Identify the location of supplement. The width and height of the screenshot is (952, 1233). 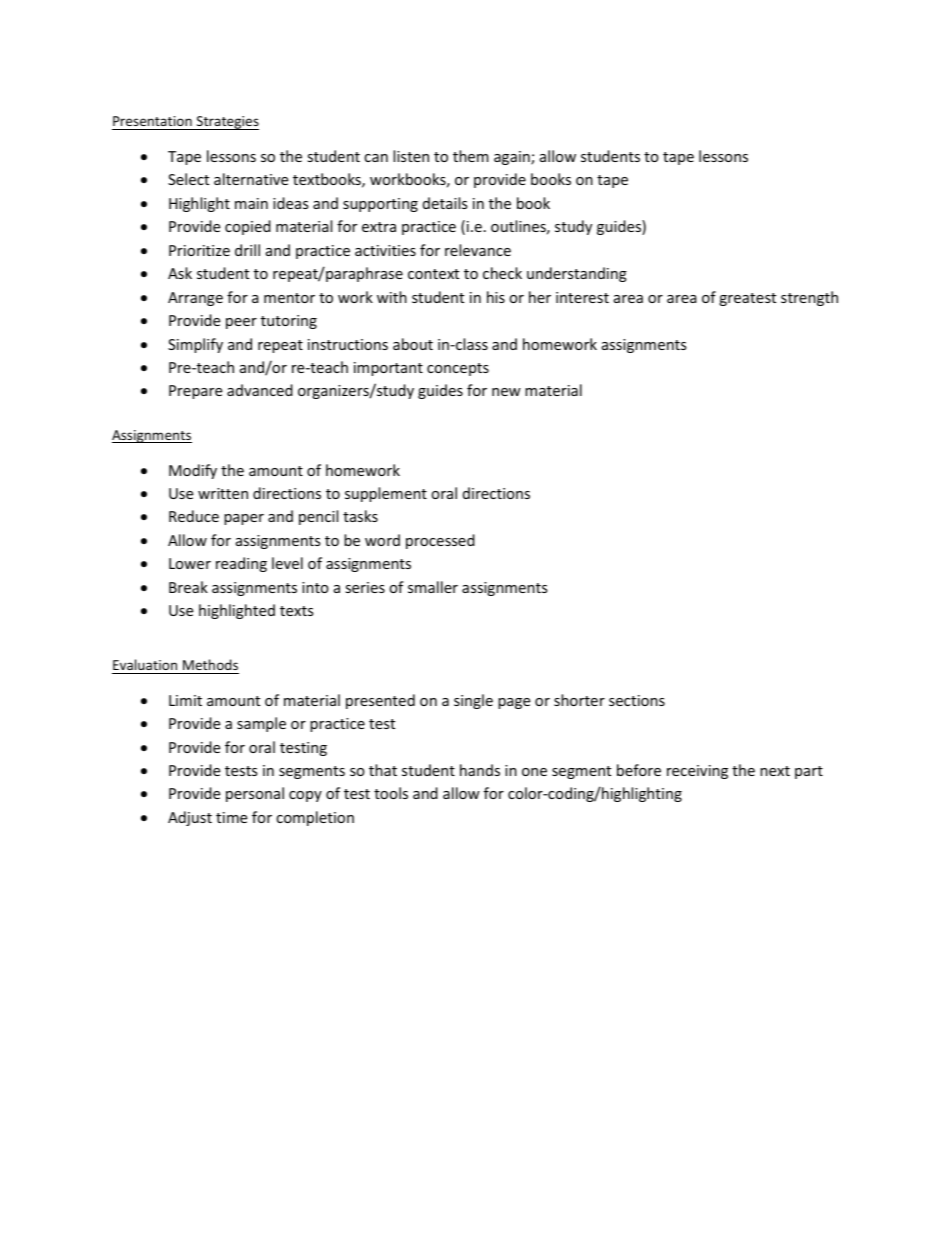
(386, 494).
